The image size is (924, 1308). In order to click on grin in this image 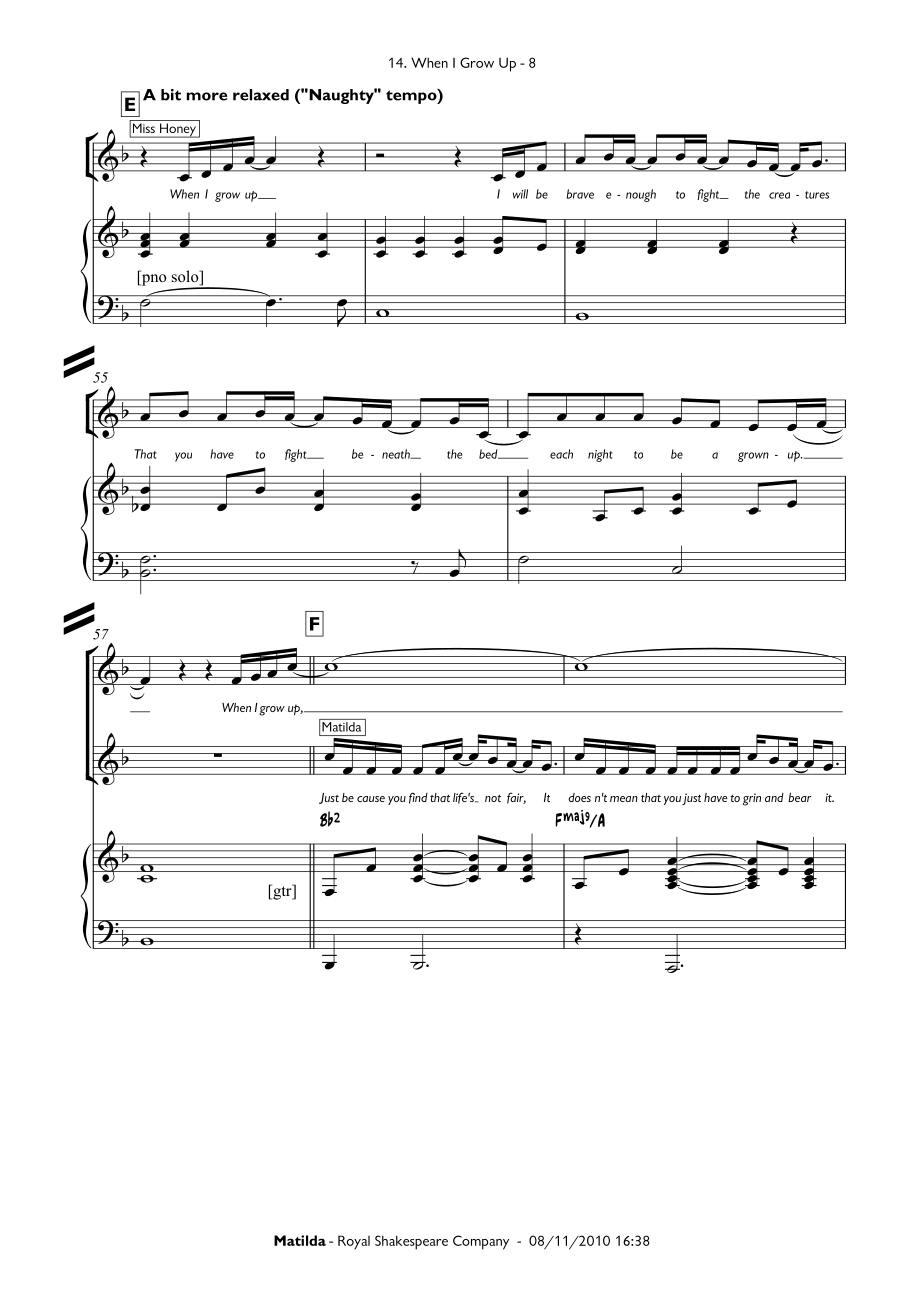, I will do `click(752, 799)`.
